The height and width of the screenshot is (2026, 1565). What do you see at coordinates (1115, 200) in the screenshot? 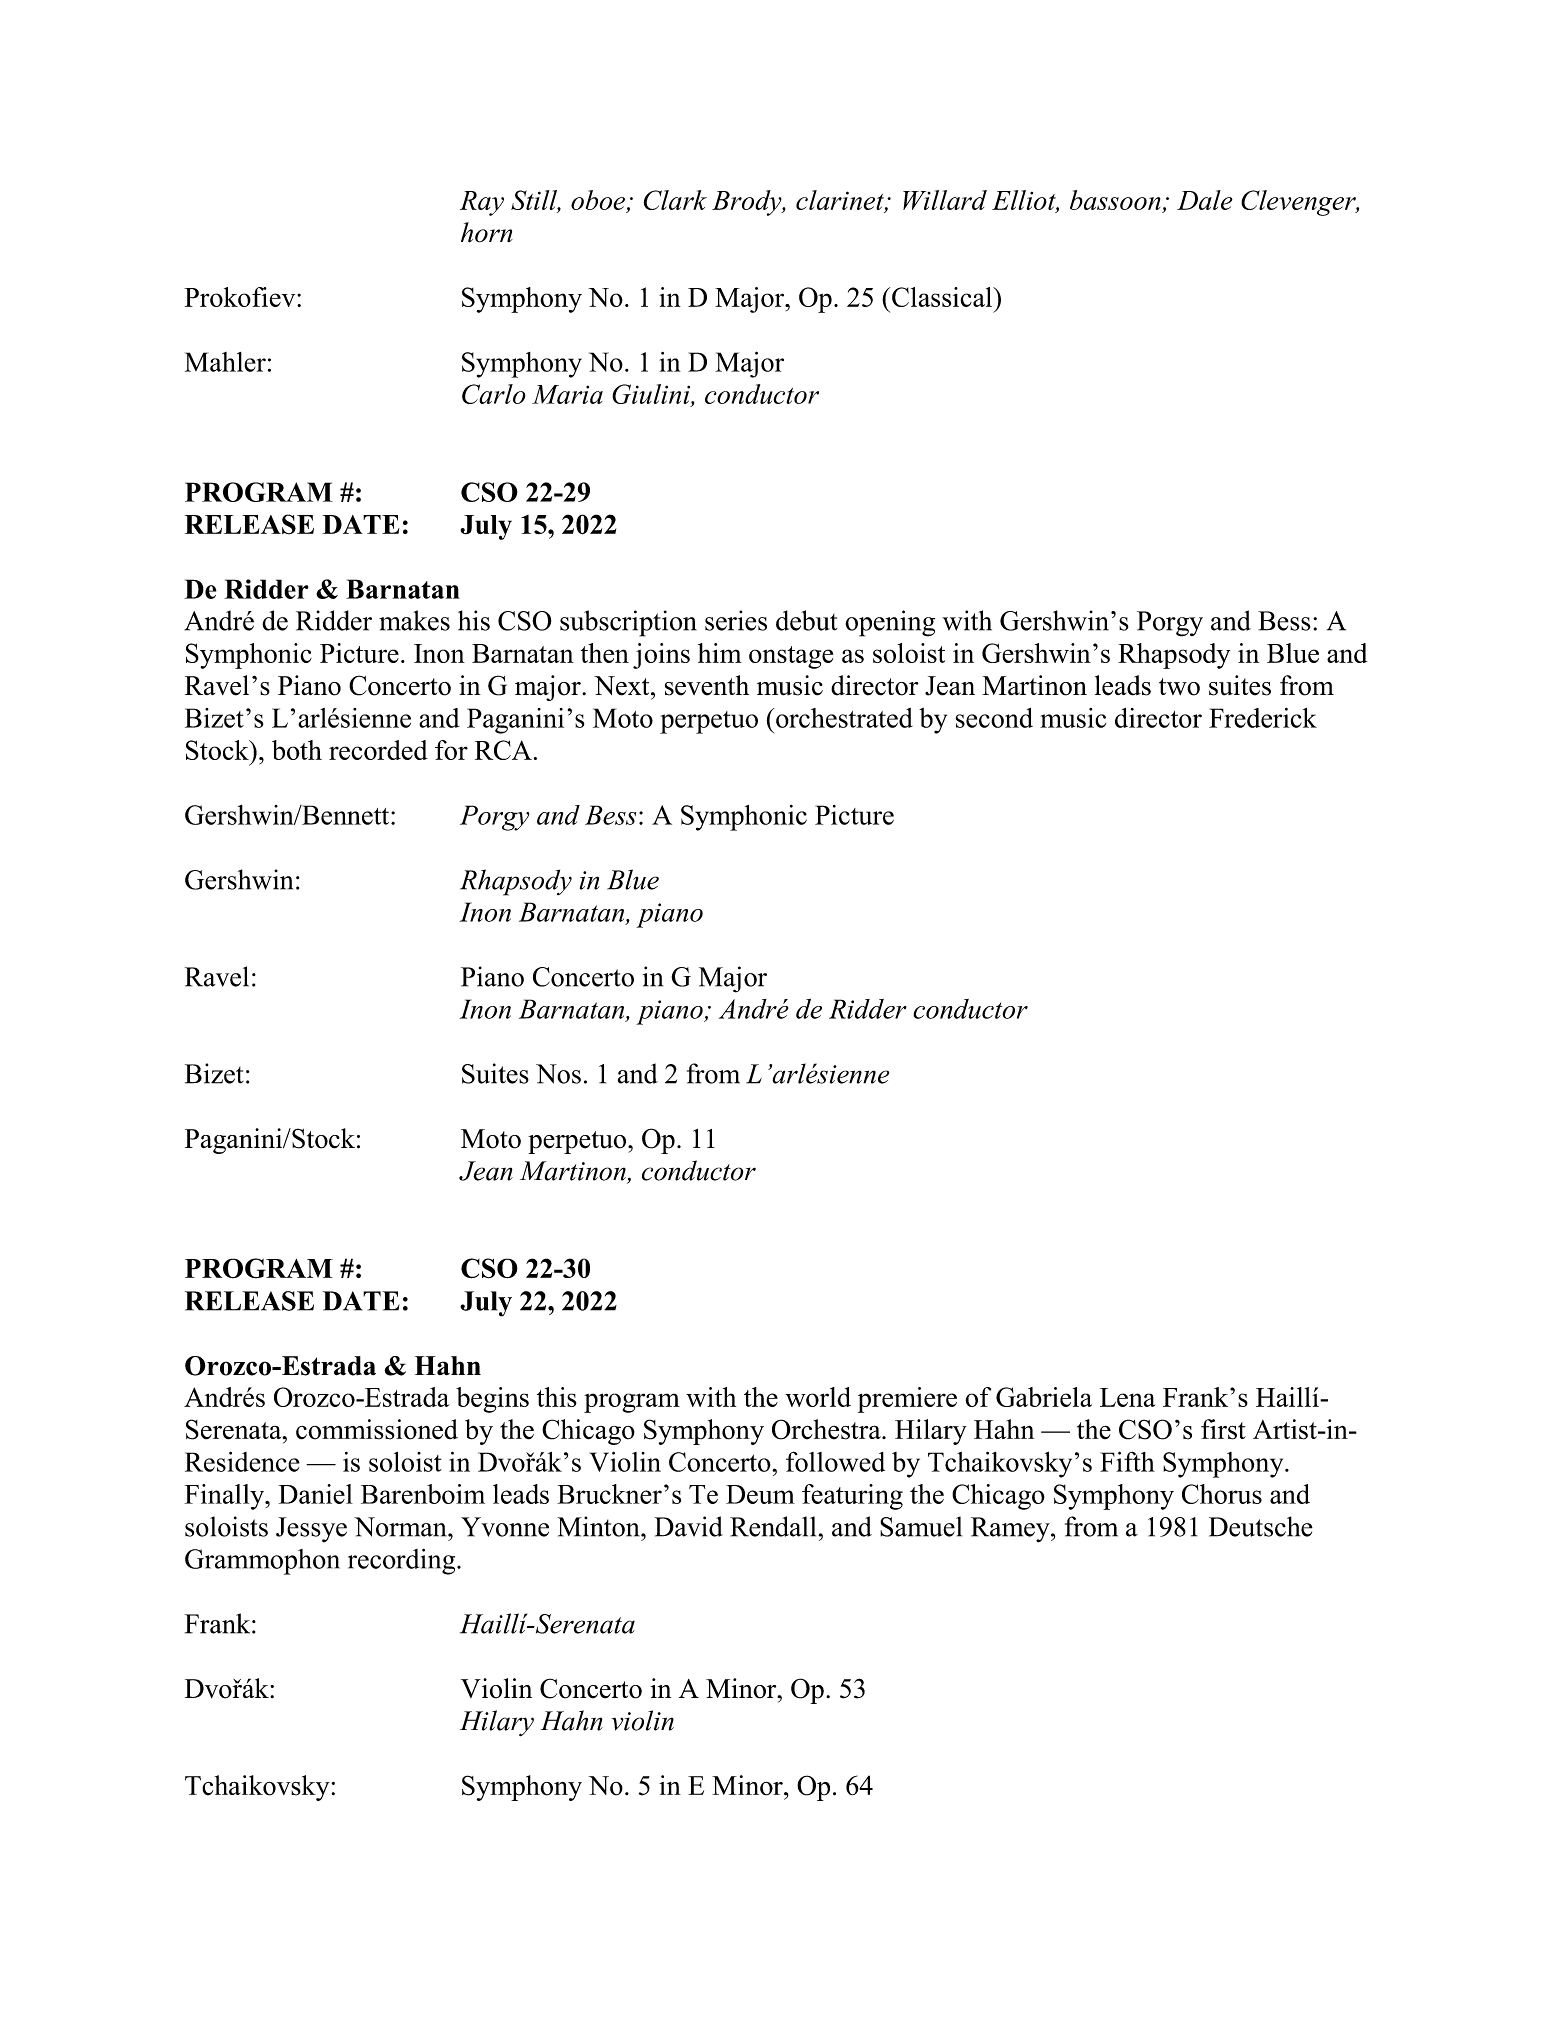
I see `bassoon` at bounding box center [1115, 200].
